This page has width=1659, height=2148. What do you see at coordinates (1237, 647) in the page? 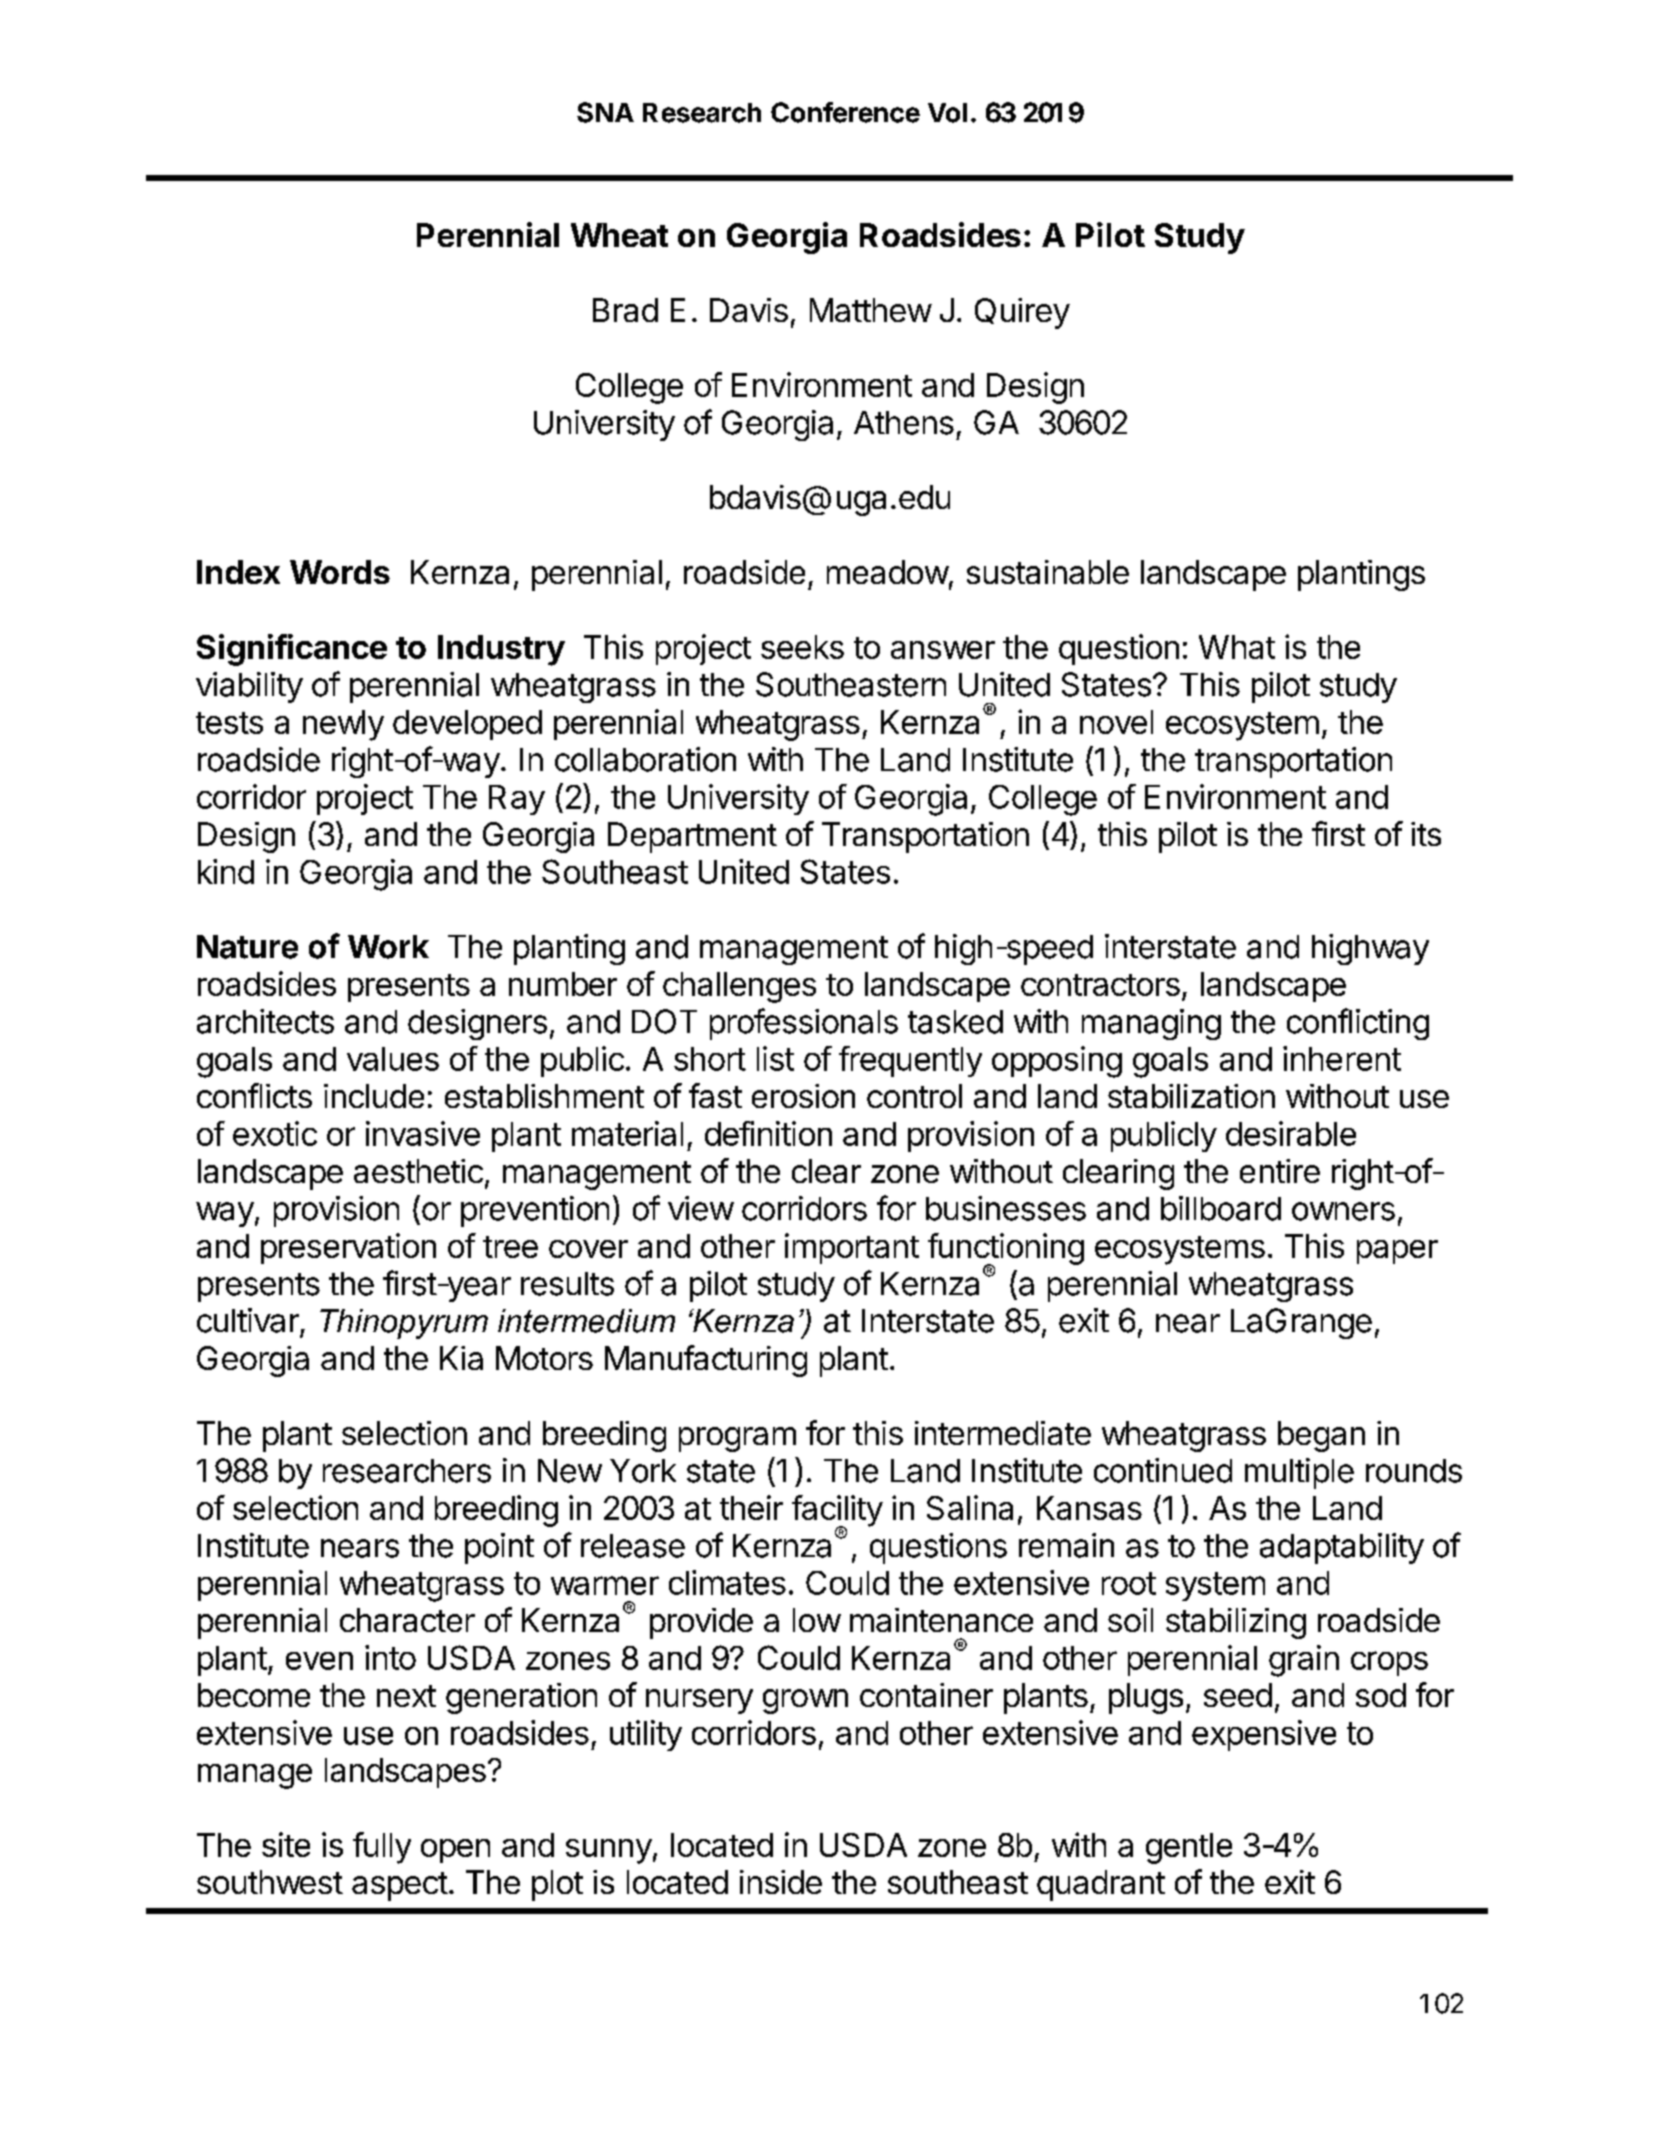
I see `What` at bounding box center [1237, 647].
